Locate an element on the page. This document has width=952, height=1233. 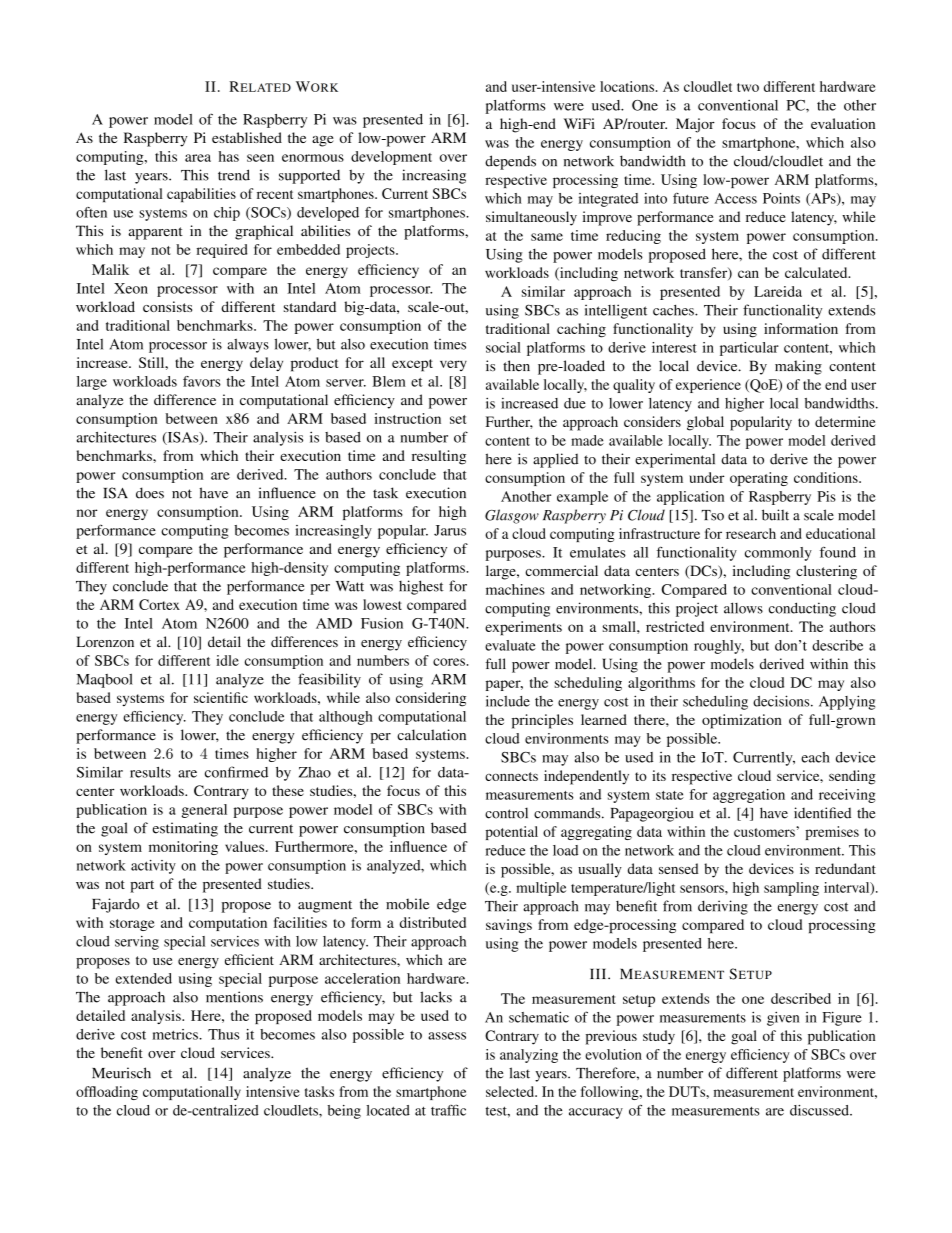
connects is located at coordinates (511, 776).
